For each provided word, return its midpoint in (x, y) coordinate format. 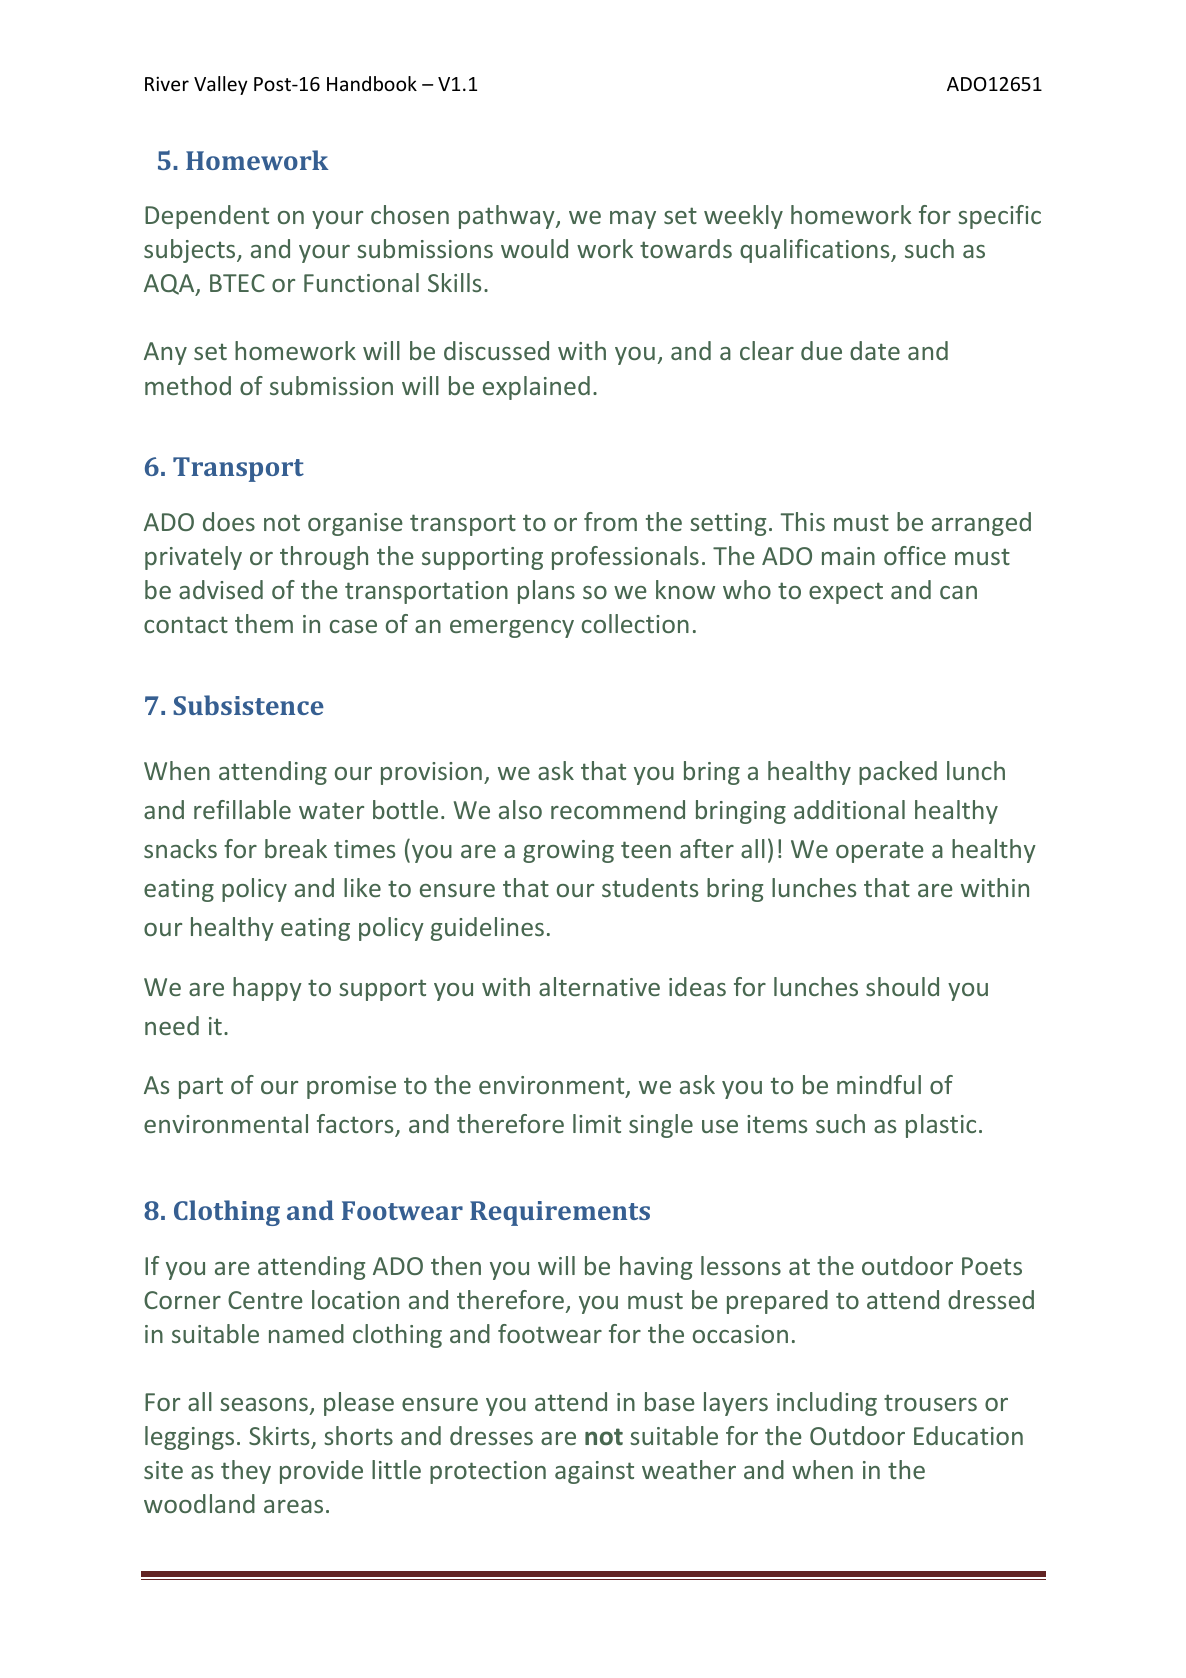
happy (267, 989)
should (902, 986)
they (246, 1472)
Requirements (560, 1213)
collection (635, 623)
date (875, 350)
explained (536, 388)
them (264, 623)
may (633, 220)
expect (846, 593)
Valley (221, 85)
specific (999, 217)
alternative (599, 986)
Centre (265, 1300)
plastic (941, 1126)
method (188, 385)
